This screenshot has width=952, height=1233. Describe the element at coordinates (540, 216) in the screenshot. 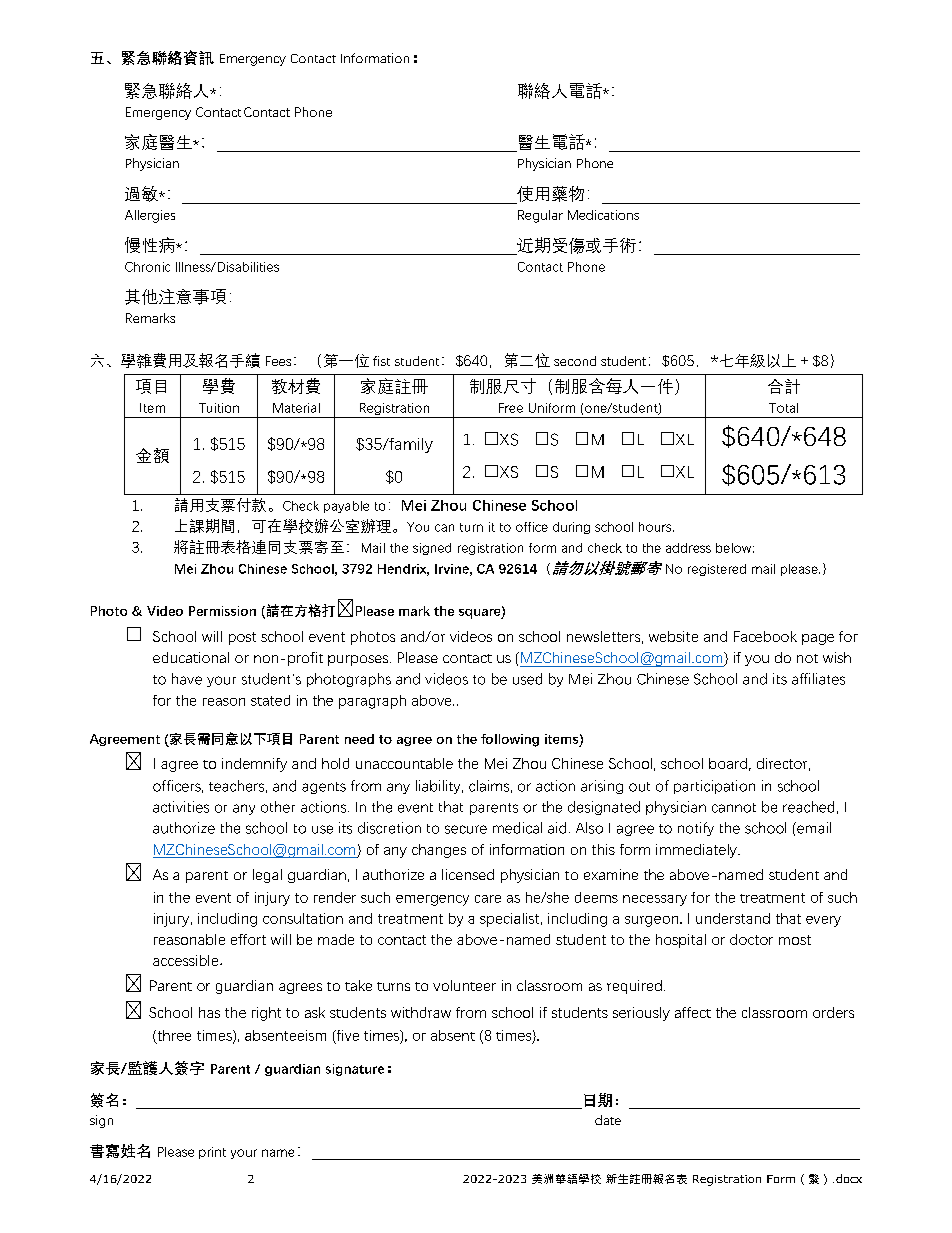

I see `Regular` at that location.
